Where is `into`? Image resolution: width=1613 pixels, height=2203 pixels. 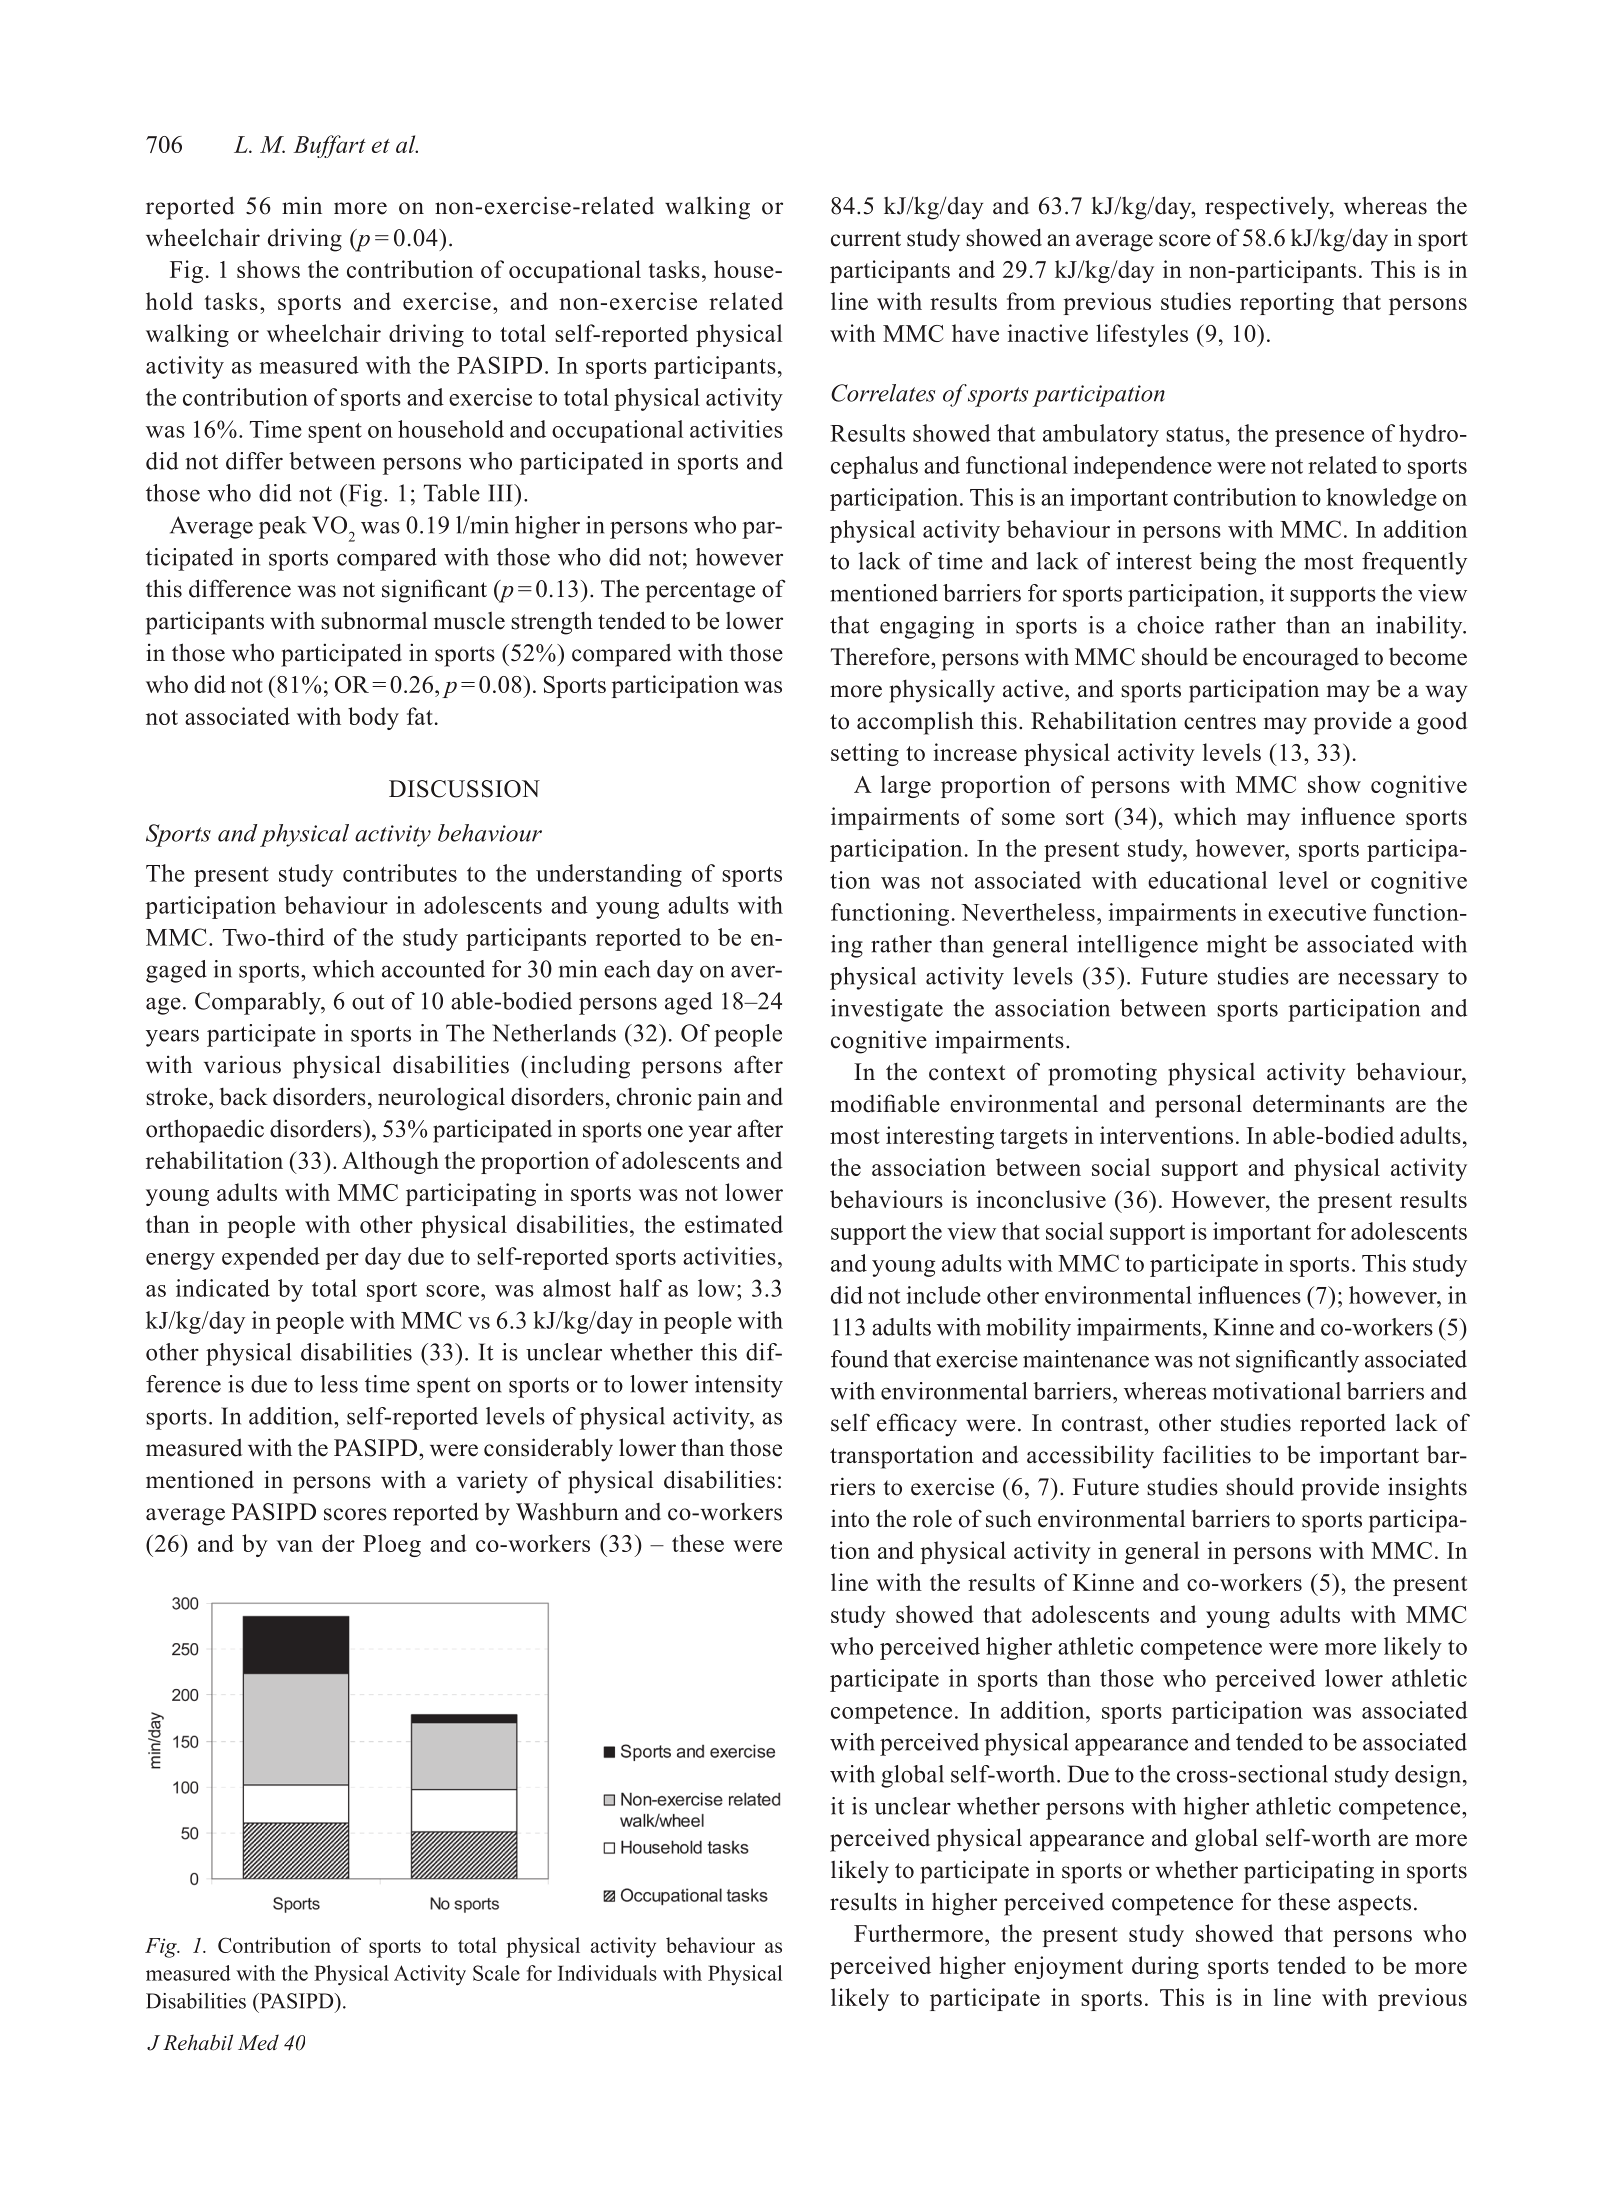
into is located at coordinates (850, 1518).
